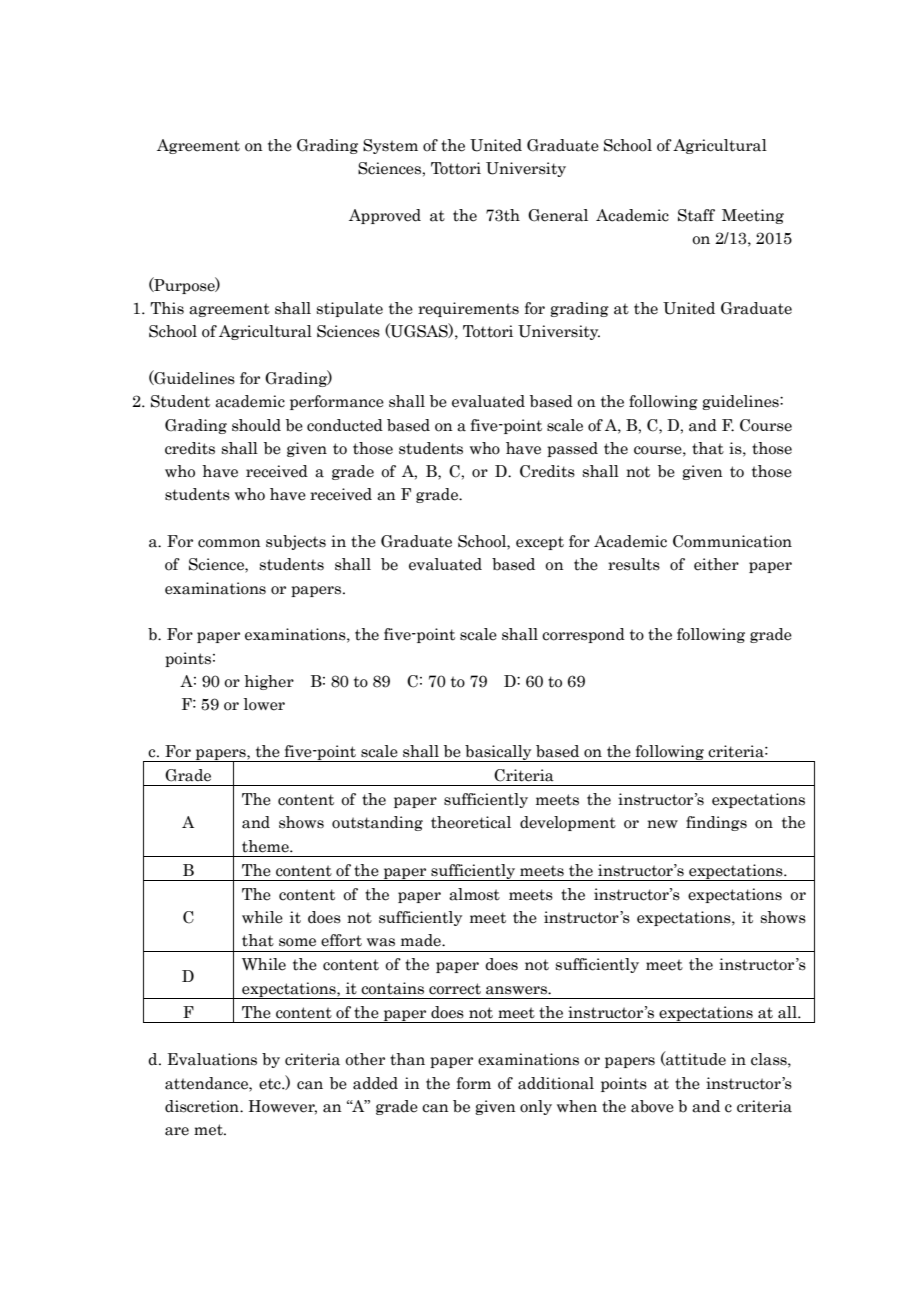  I want to click on lower, so click(264, 704).
